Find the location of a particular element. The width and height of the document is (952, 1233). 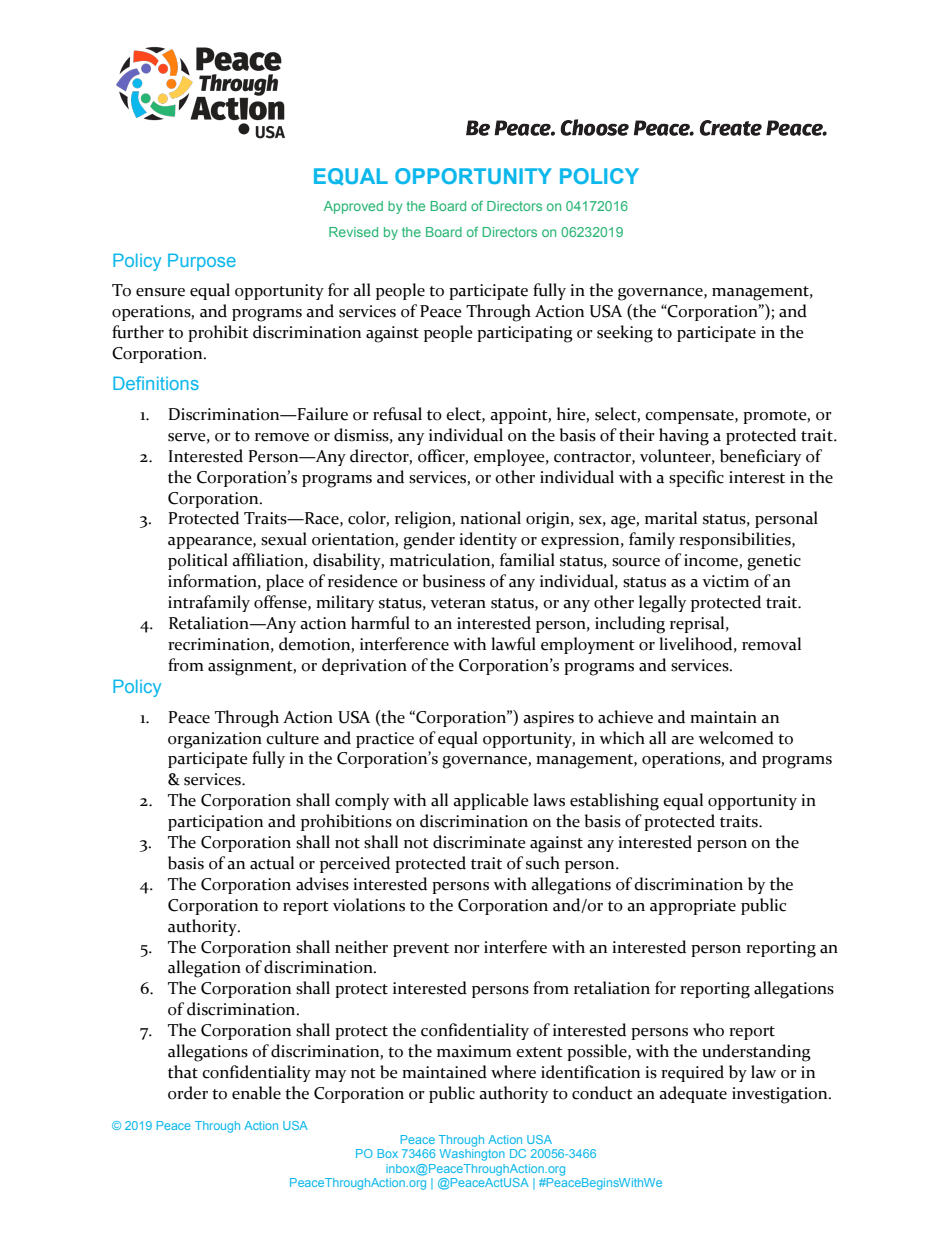

Purpose is located at coordinates (202, 262).
